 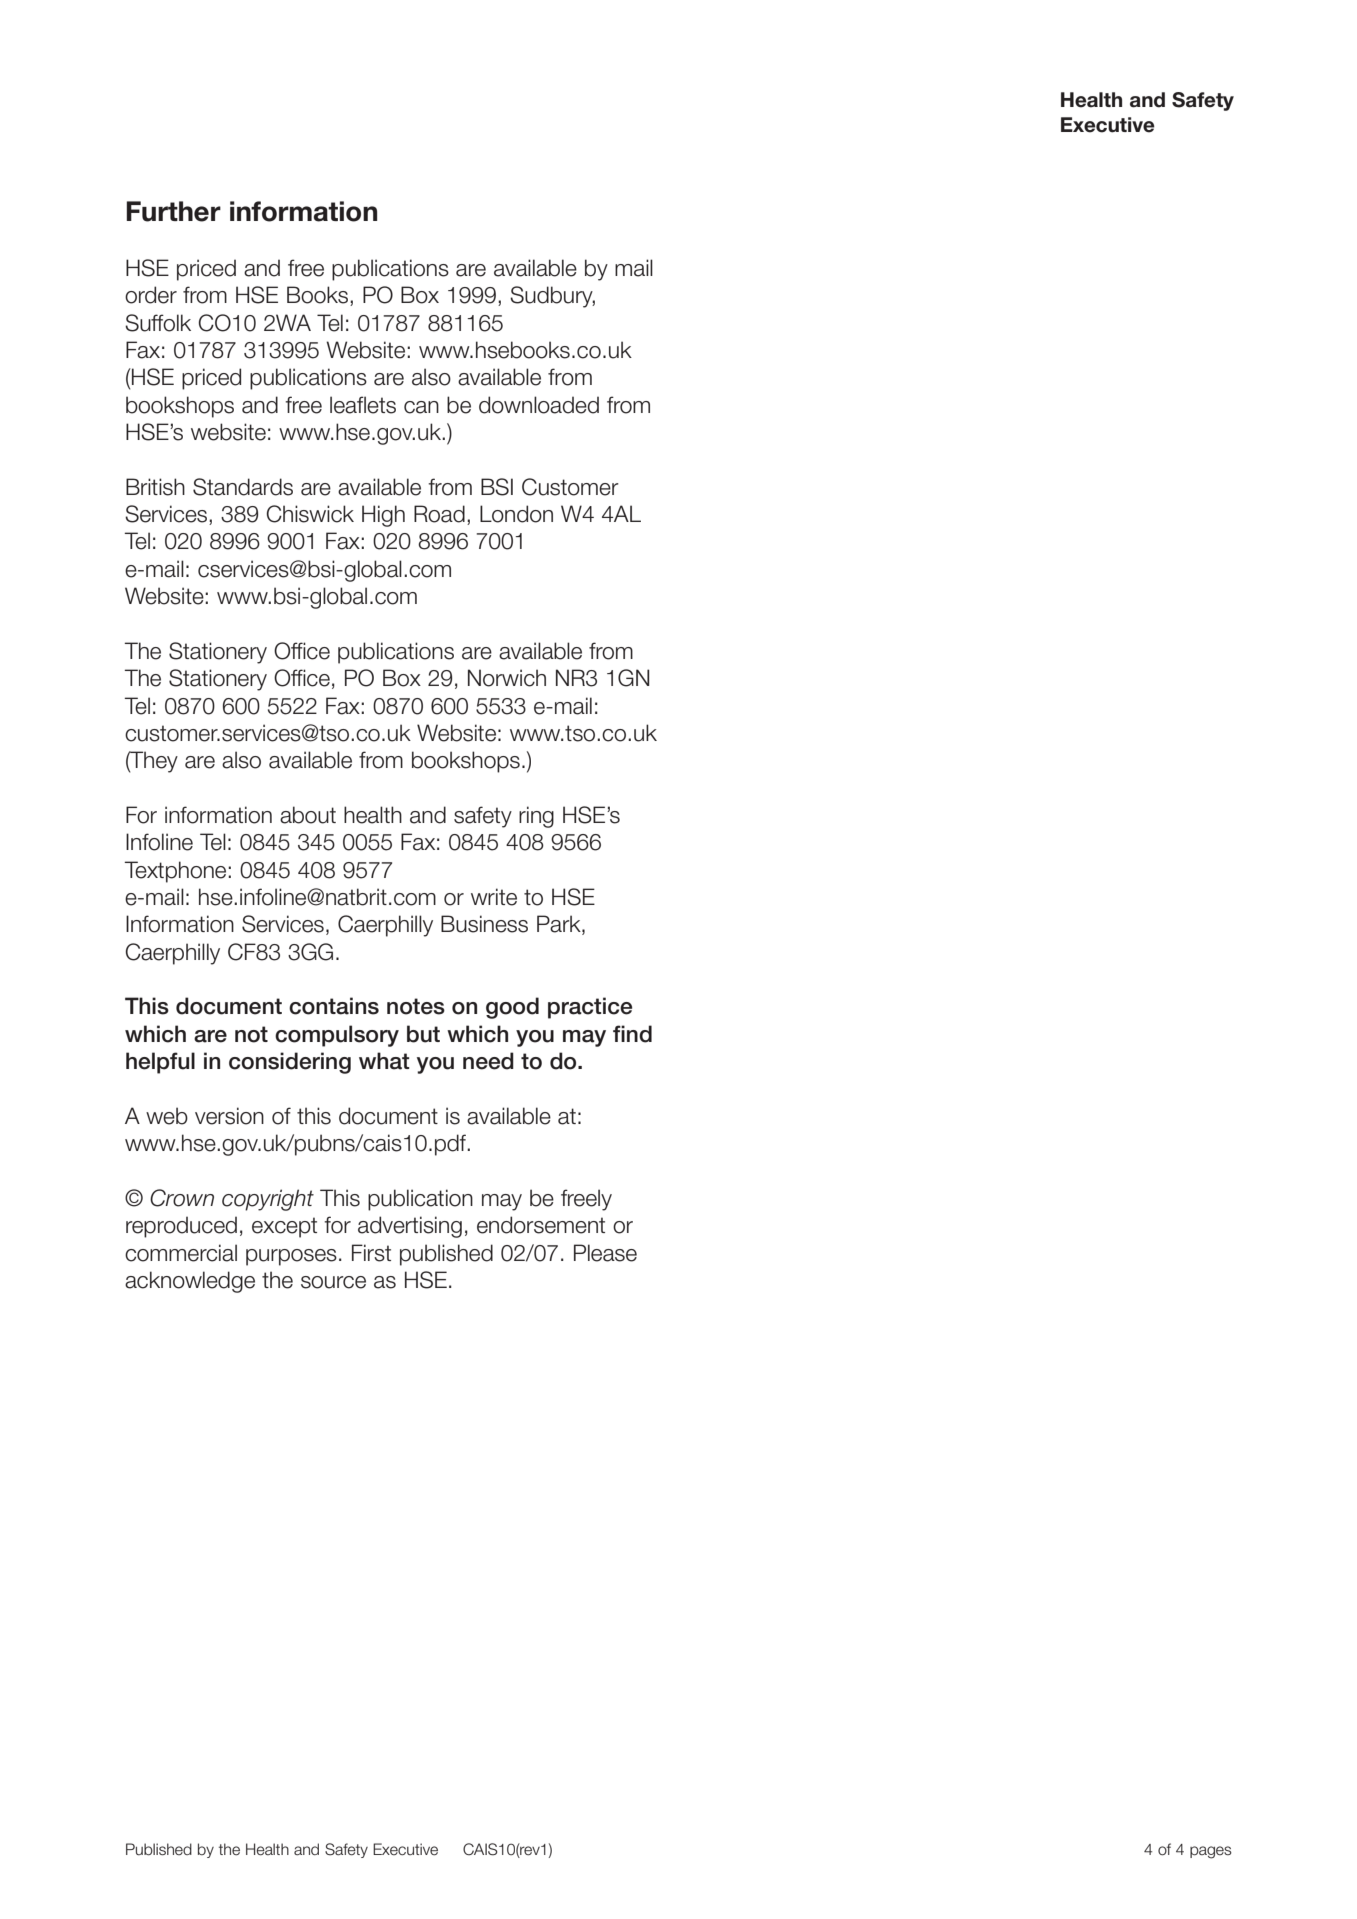 I want to click on source, so click(x=333, y=1282).
